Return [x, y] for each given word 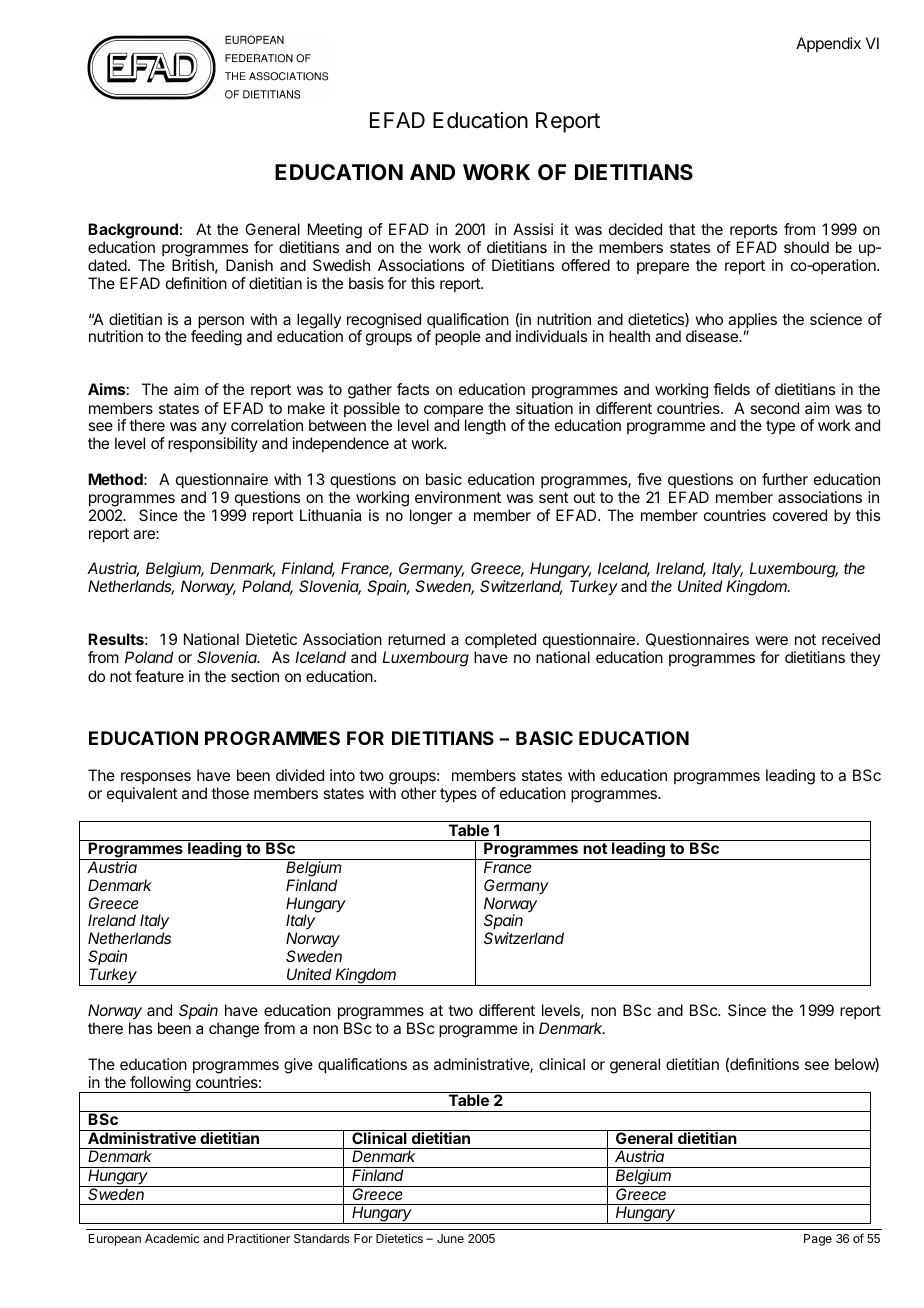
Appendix [828, 44]
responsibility [213, 444]
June [450, 1238]
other [419, 793]
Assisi [533, 229]
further [785, 479]
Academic [172, 1238]
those [230, 793]
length [485, 427]
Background [133, 231]
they [865, 658]
